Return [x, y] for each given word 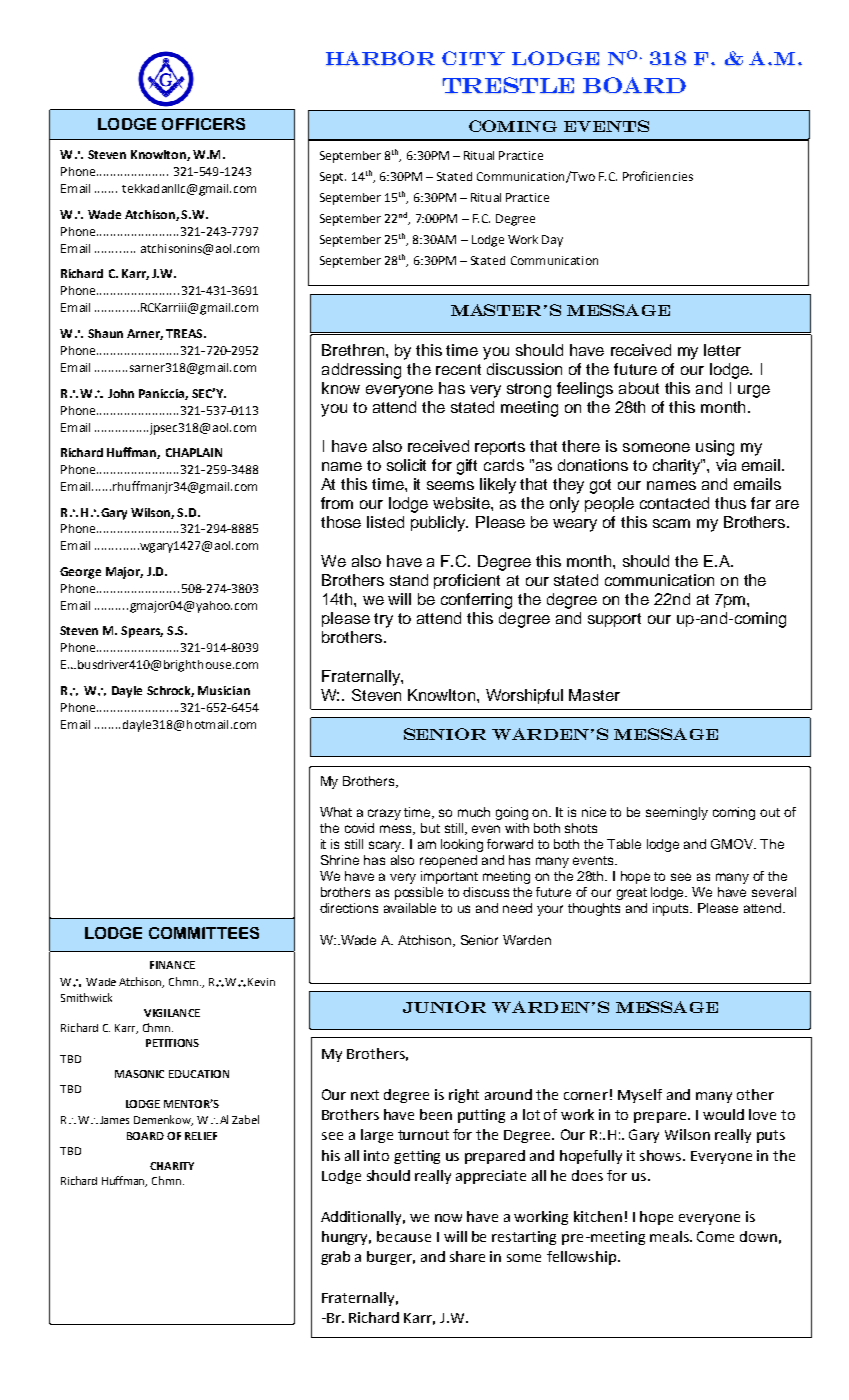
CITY [473, 58]
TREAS [185, 333]
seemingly [677, 813]
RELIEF [201, 1136]
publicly [439, 524]
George [80, 573]
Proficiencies [658, 176]
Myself [640, 1096]
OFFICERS [203, 124]
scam [671, 523]
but [430, 828]
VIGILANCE [172, 1013]
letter [722, 350]
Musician [224, 690]
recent [458, 369]
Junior [444, 1007]
